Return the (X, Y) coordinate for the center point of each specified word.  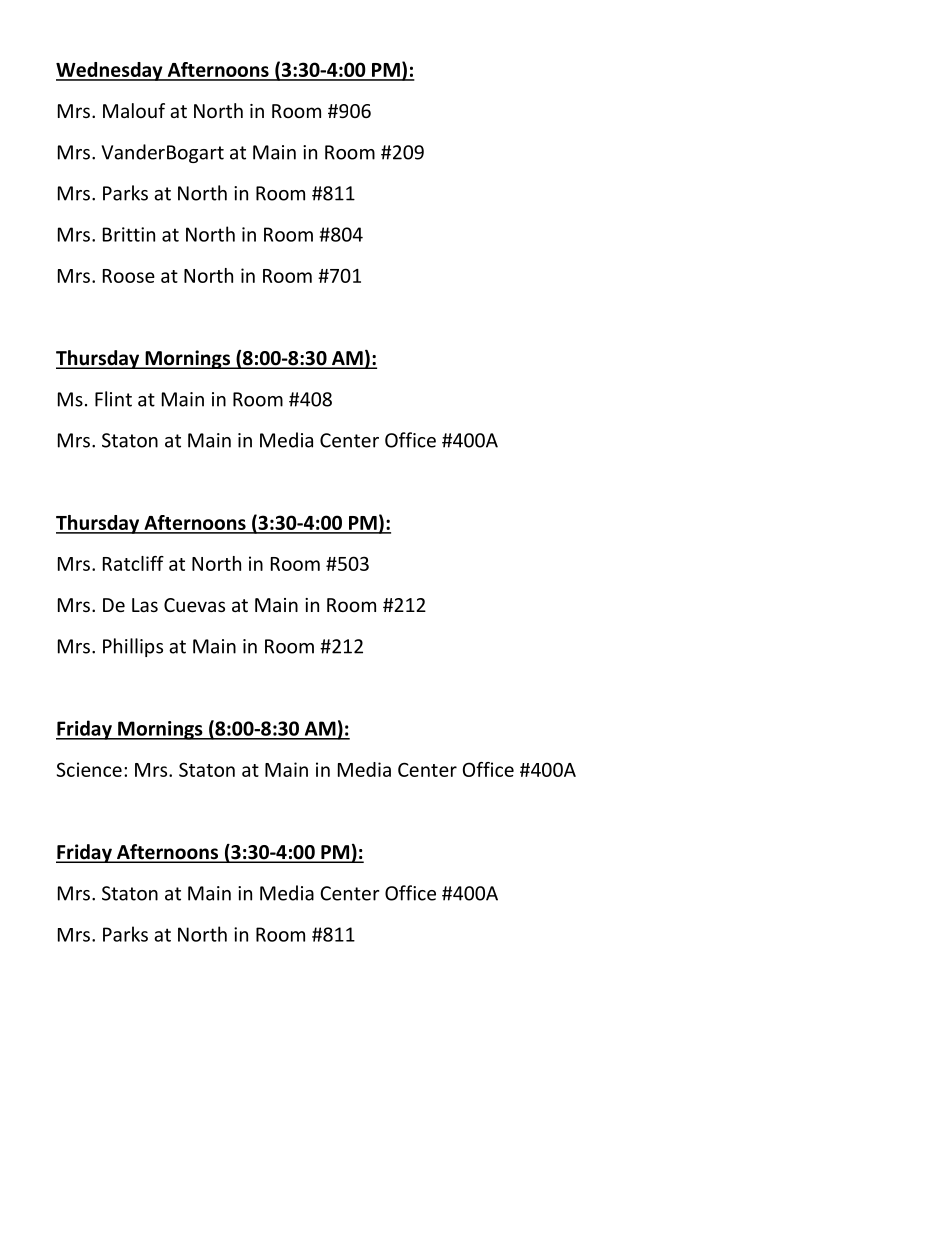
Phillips (133, 647)
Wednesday (110, 71)
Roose (129, 276)
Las (145, 605)
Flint (113, 399)
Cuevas (194, 605)
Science (89, 769)
